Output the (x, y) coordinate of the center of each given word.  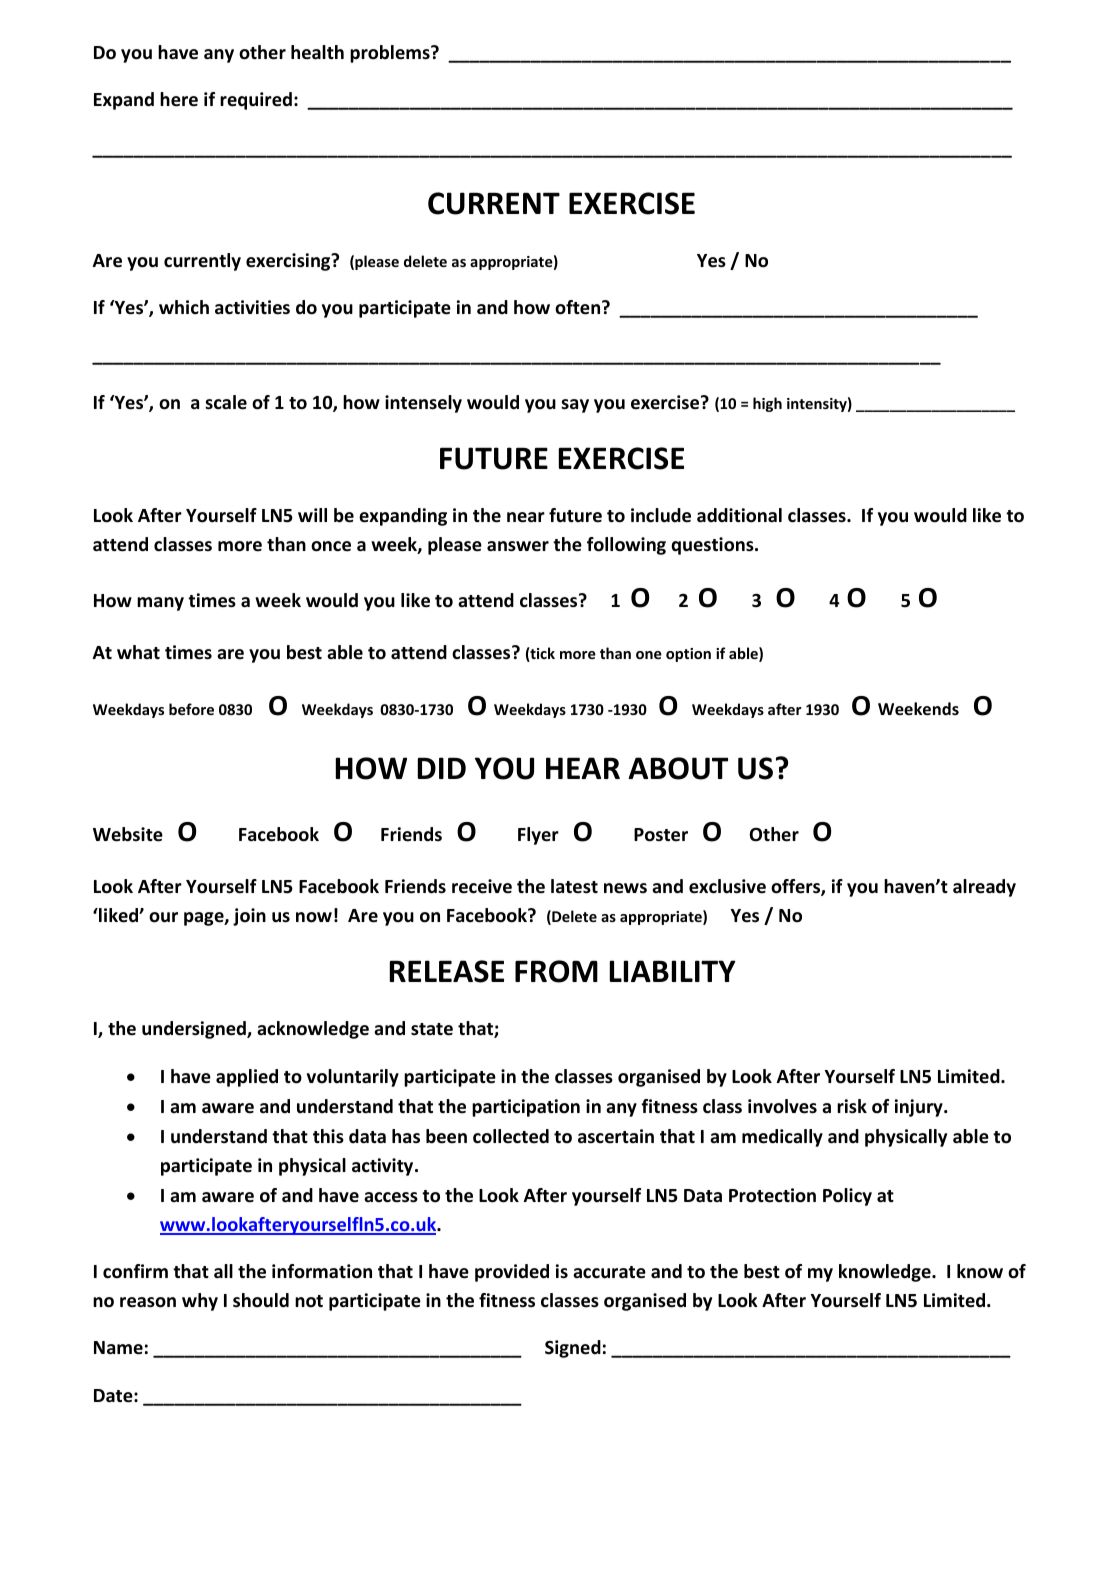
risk (852, 1106)
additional (739, 515)
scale (226, 402)
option (688, 655)
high (767, 404)
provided (512, 1273)
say (575, 406)
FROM (556, 971)
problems (391, 54)
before (191, 709)
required (256, 101)
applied (247, 1078)
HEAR (583, 768)
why (200, 1302)
